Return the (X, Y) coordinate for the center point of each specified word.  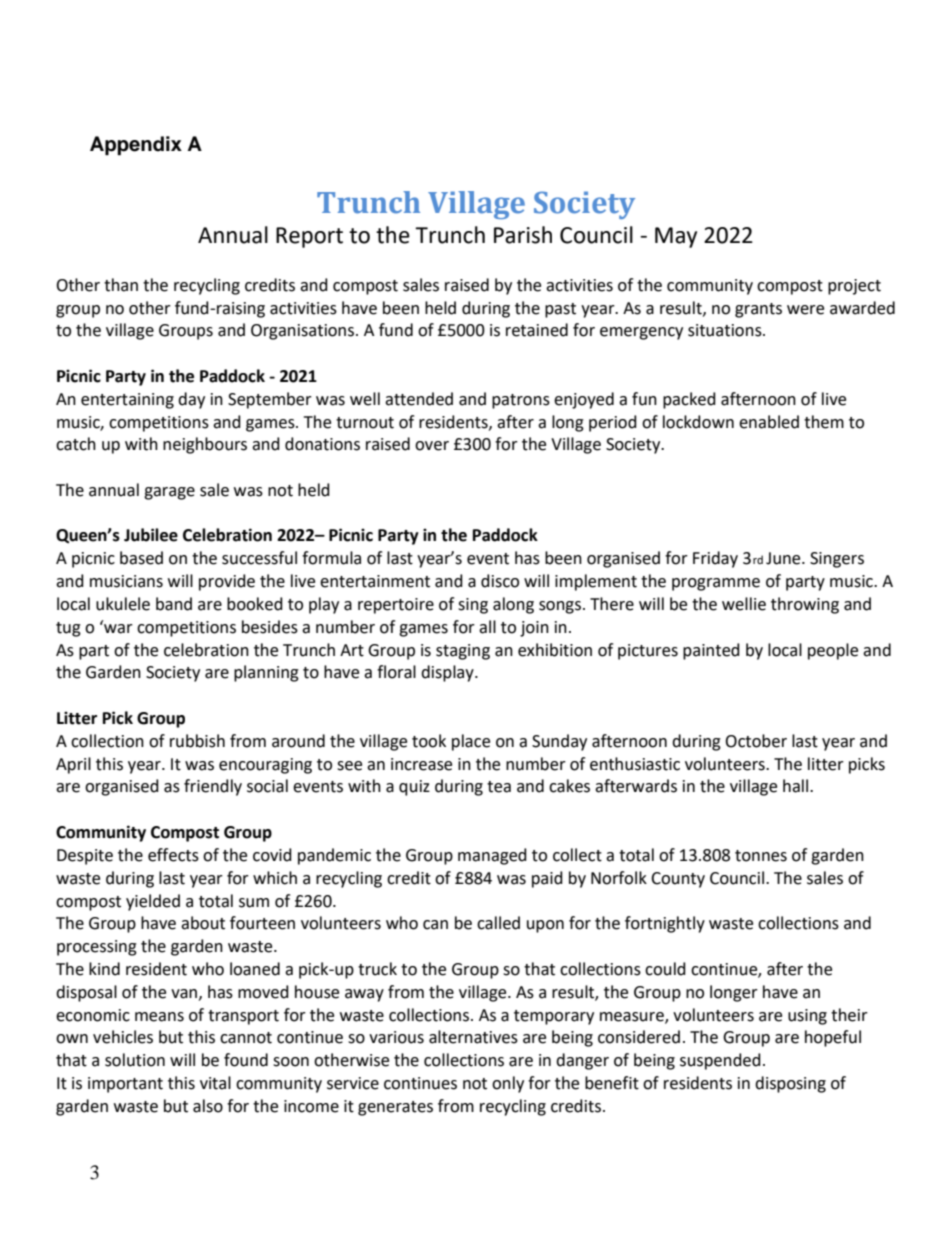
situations (726, 330)
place (471, 742)
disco (500, 581)
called (498, 923)
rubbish (197, 741)
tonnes (761, 856)
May (676, 237)
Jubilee (151, 535)
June (784, 558)
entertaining (127, 401)
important (125, 1085)
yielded (153, 902)
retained (537, 330)
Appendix (136, 146)
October (756, 741)
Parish (523, 235)
